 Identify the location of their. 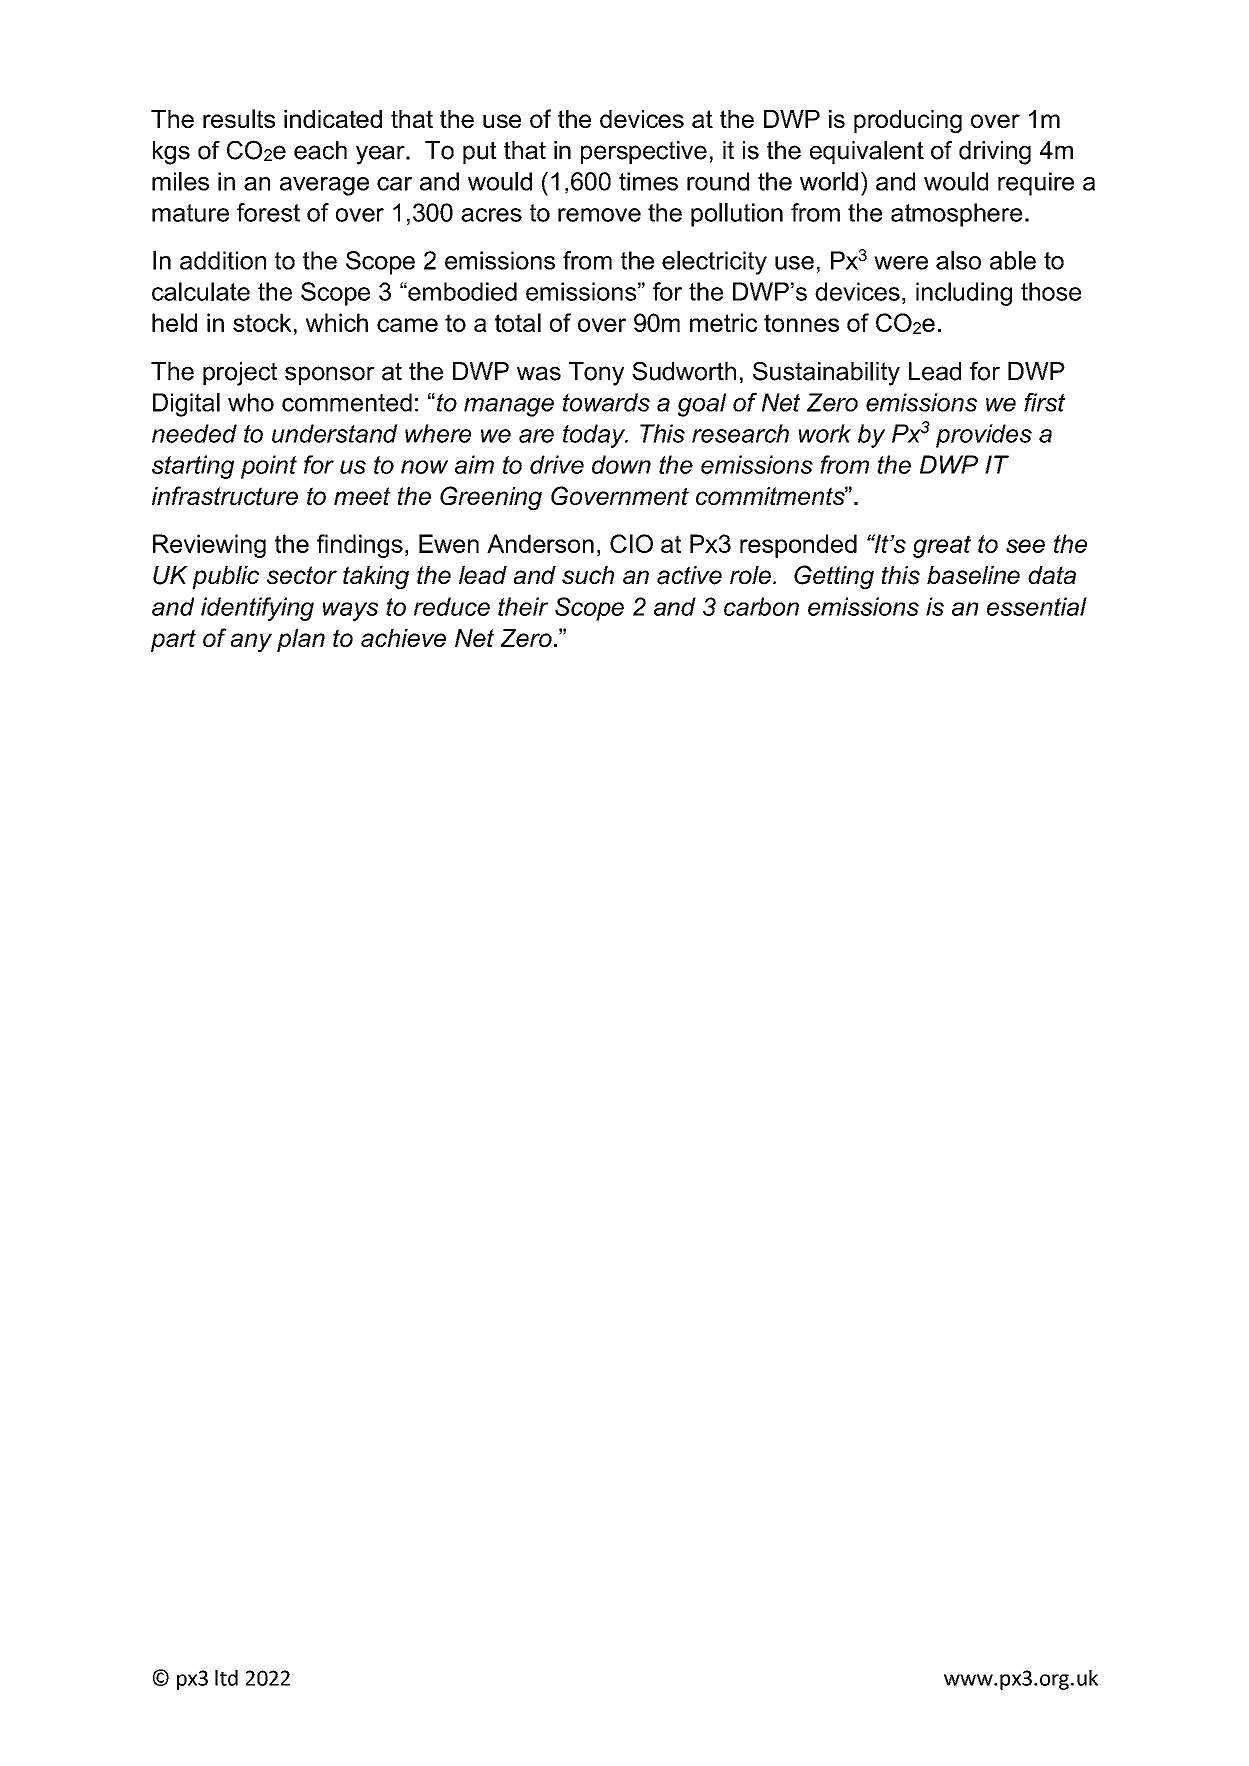
(523, 606).
